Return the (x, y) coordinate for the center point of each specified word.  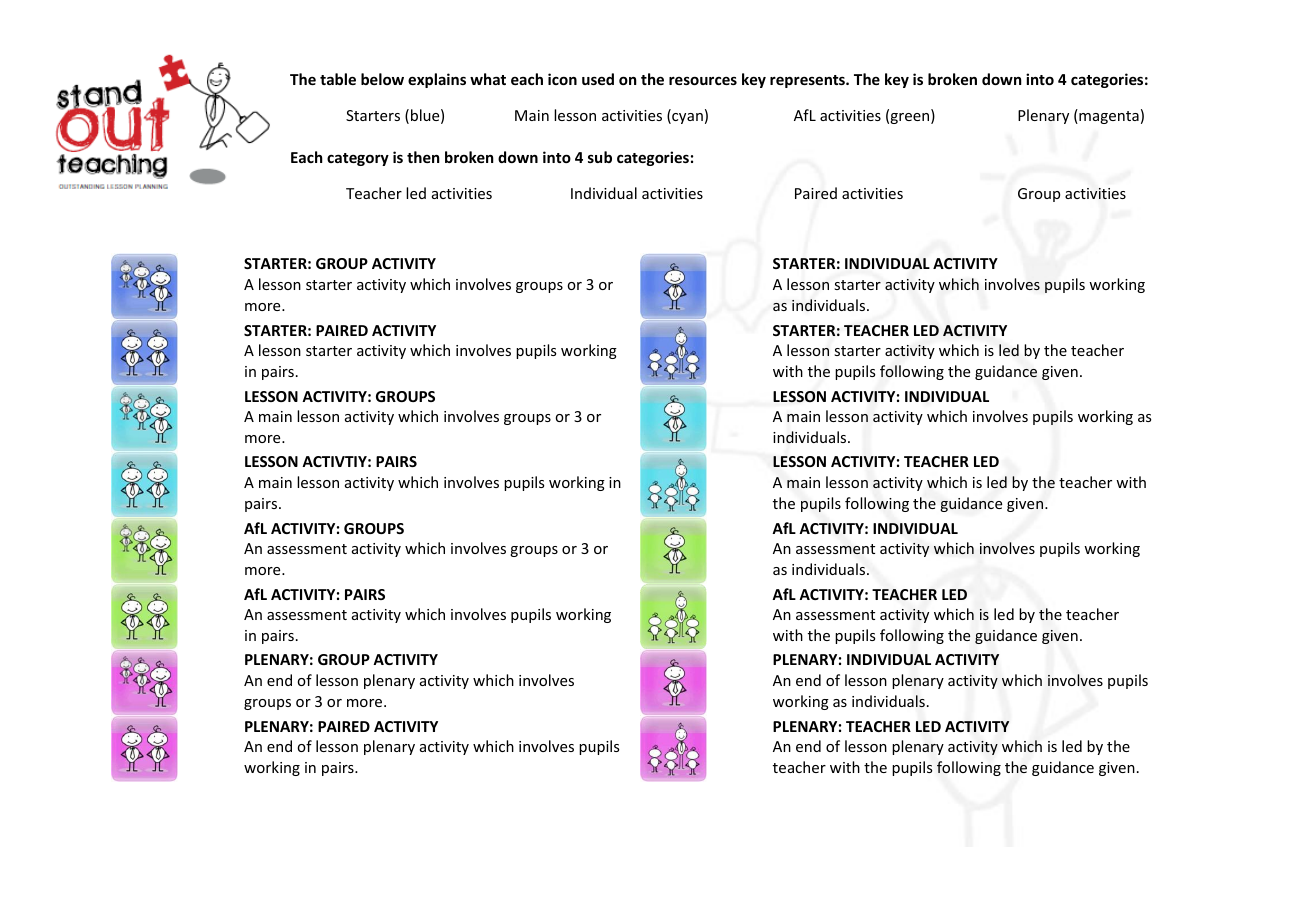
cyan (686, 118)
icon (562, 79)
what (488, 79)
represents (808, 81)
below (382, 79)
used (598, 79)
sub (600, 157)
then (423, 157)
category (358, 159)
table (338, 79)
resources (703, 80)
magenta (1108, 116)
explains (437, 80)
